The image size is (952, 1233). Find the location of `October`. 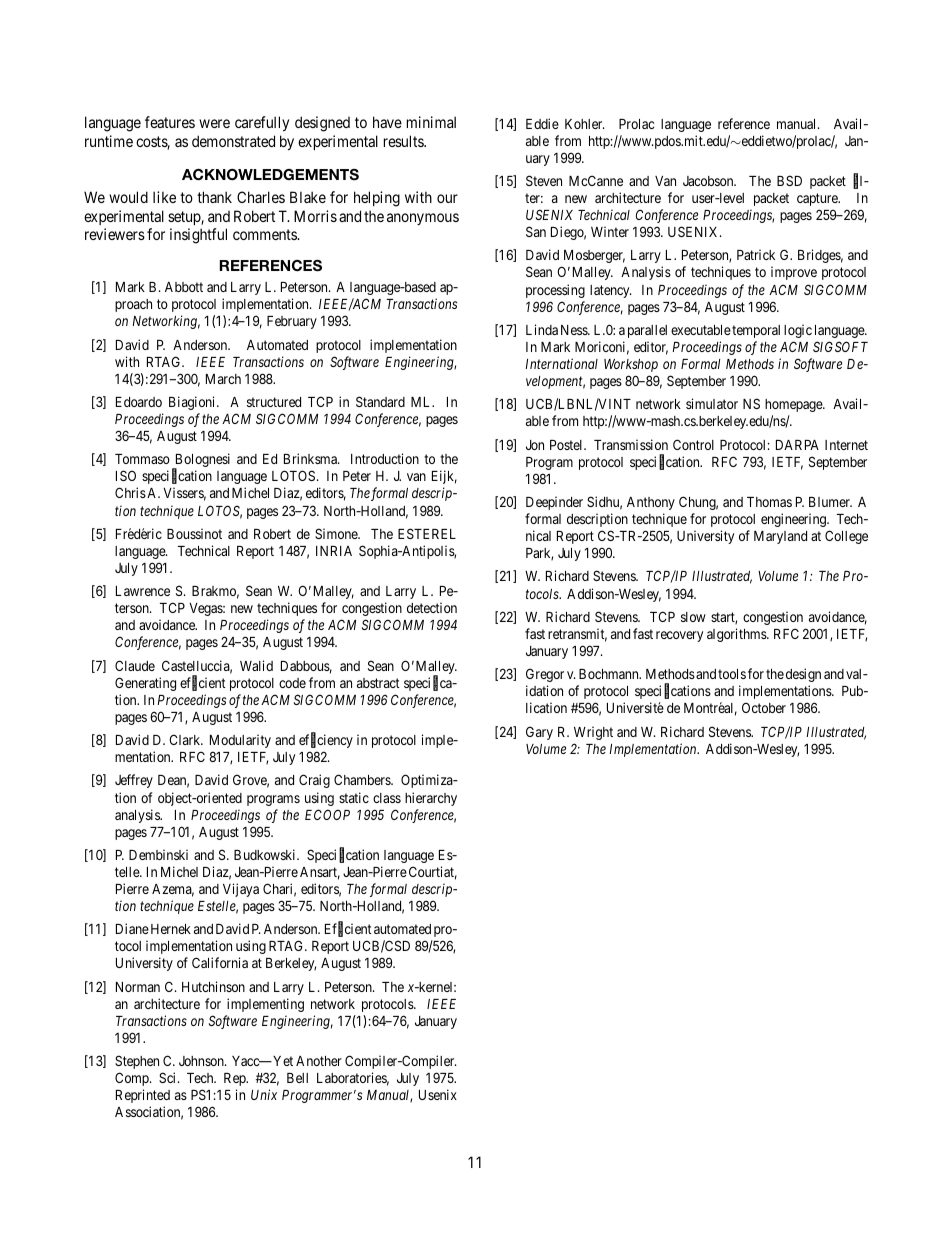

October is located at coordinates (764, 708).
